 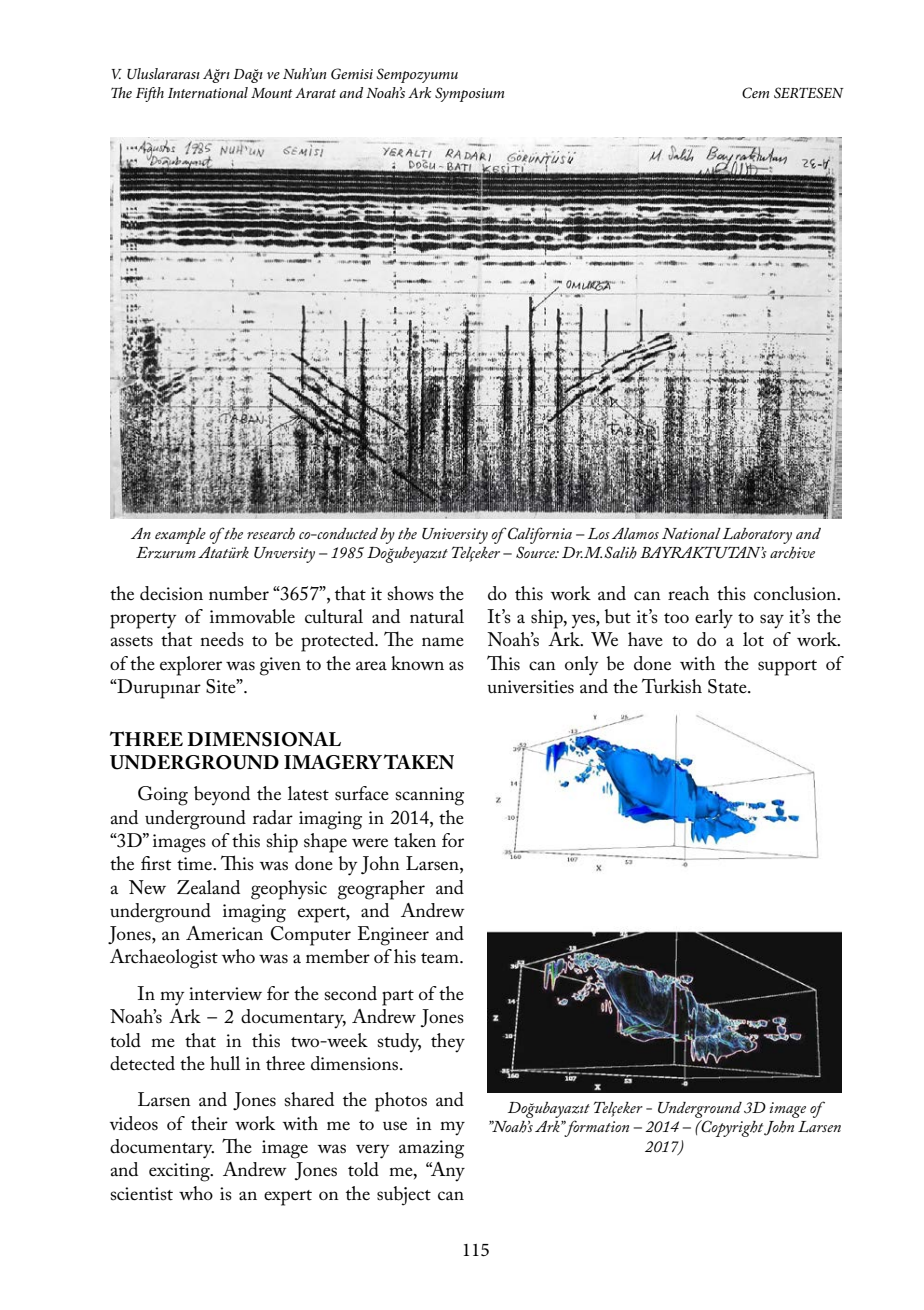 What do you see at coordinates (731, 1128) in the page?
I see `Copyright` at bounding box center [731, 1128].
